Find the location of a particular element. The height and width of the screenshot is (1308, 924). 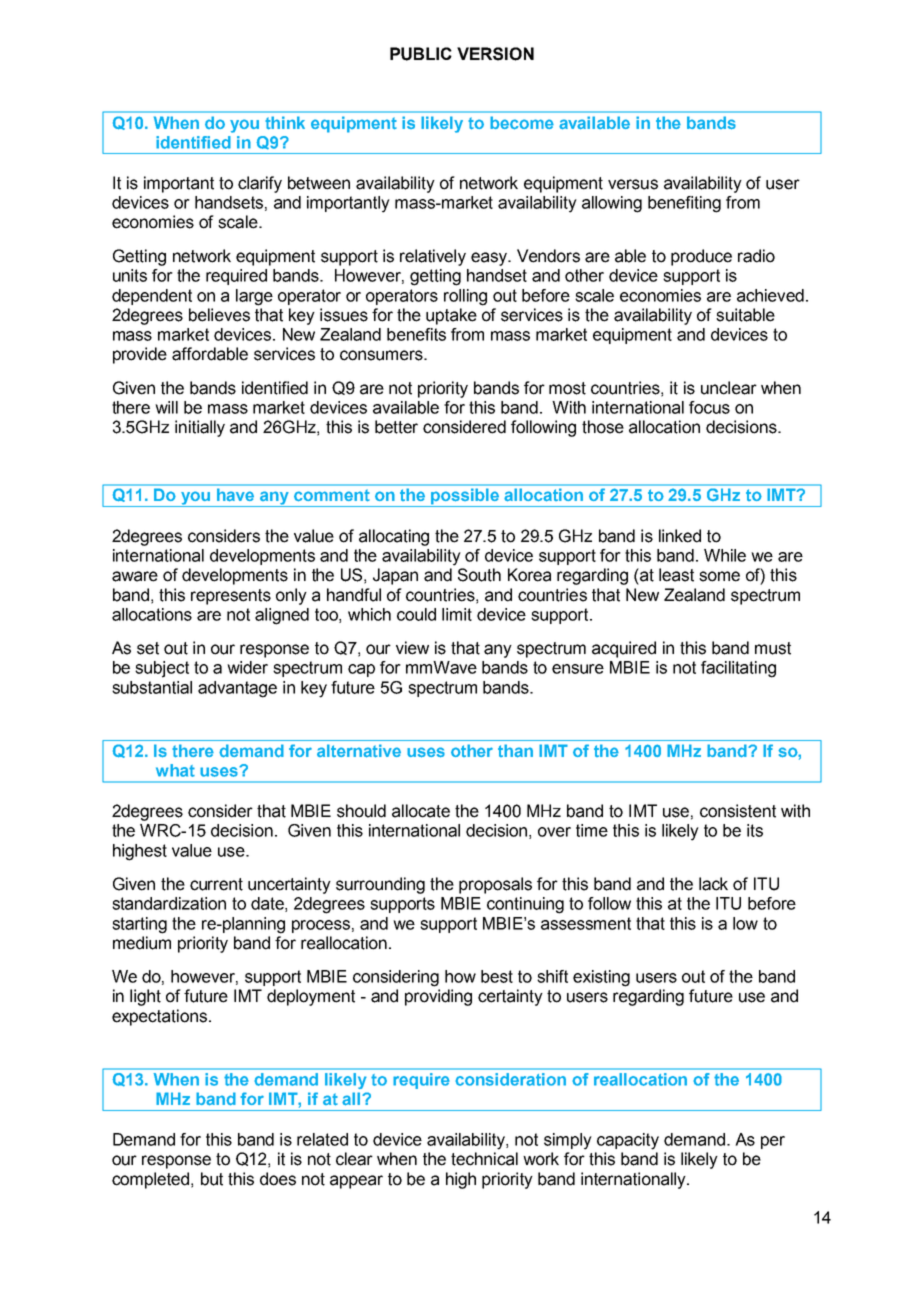

focus is located at coordinates (709, 407).
